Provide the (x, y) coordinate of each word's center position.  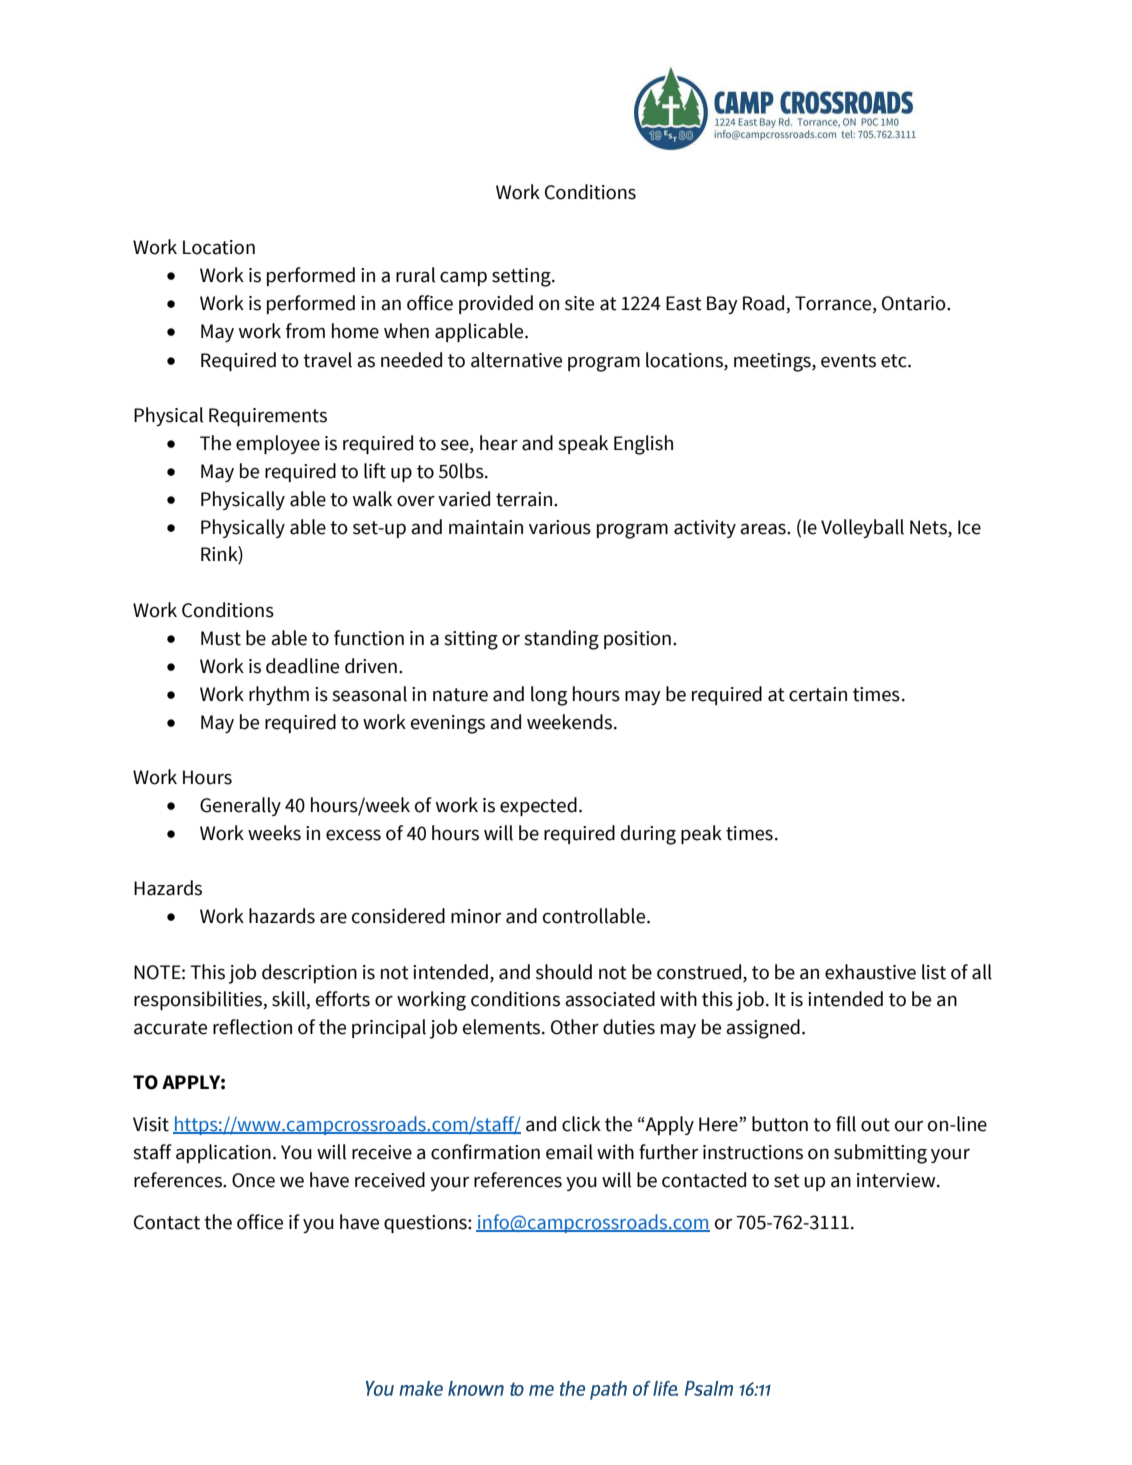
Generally (240, 806)
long (549, 696)
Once (253, 1180)
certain (818, 694)
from (305, 331)
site (579, 303)
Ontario (915, 303)
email (569, 1152)
